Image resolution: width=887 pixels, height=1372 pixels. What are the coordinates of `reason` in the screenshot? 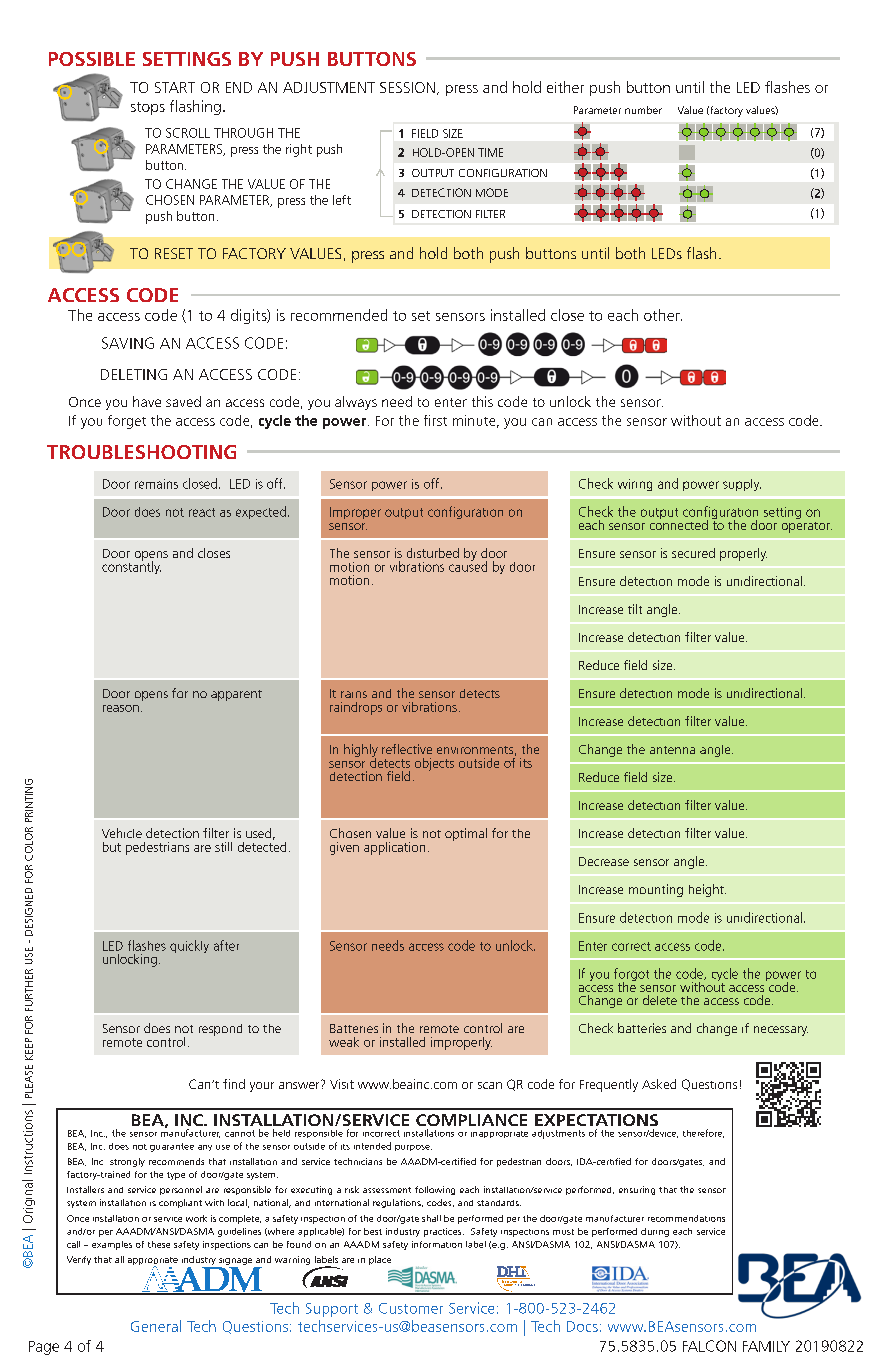 It's located at (121, 708).
